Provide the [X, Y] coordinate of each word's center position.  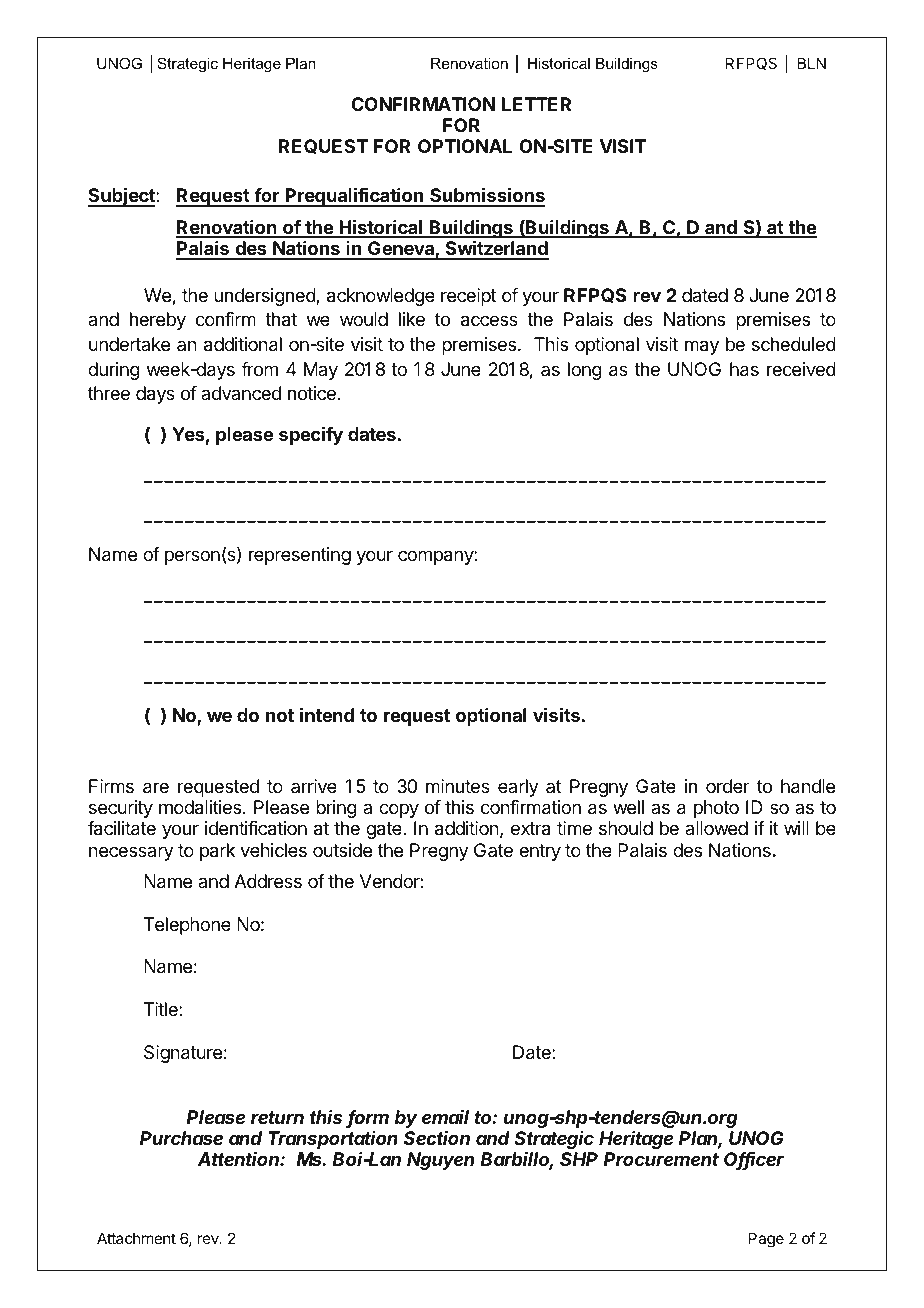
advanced [241, 393]
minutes [458, 786]
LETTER [536, 104]
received [801, 369]
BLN [811, 63]
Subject [122, 197]
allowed [716, 828]
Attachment [136, 1238]
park [217, 852]
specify [311, 436]
